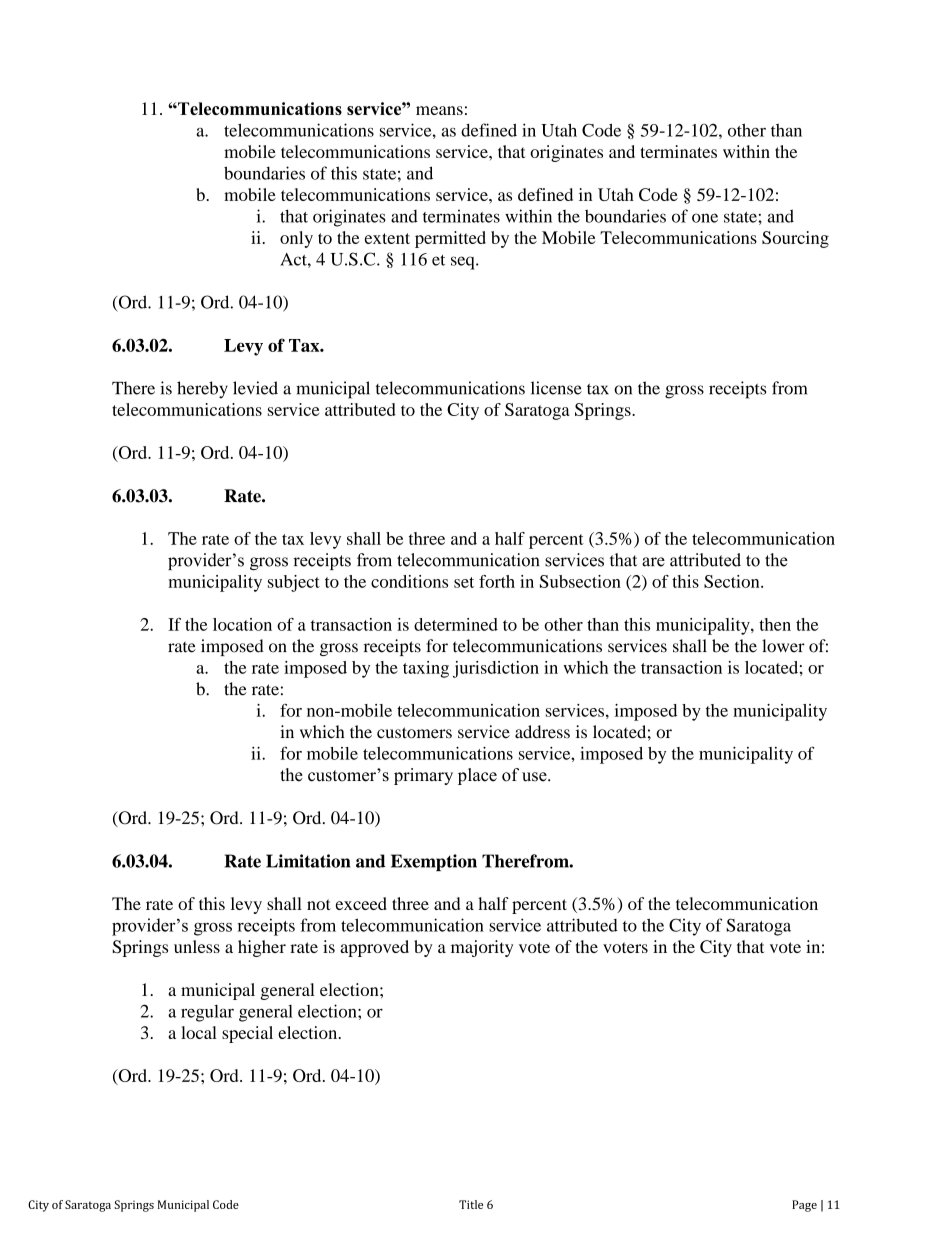 This image has height=1233, width=952. Describe the element at coordinates (439, 110) in the image. I see `means` at that location.
